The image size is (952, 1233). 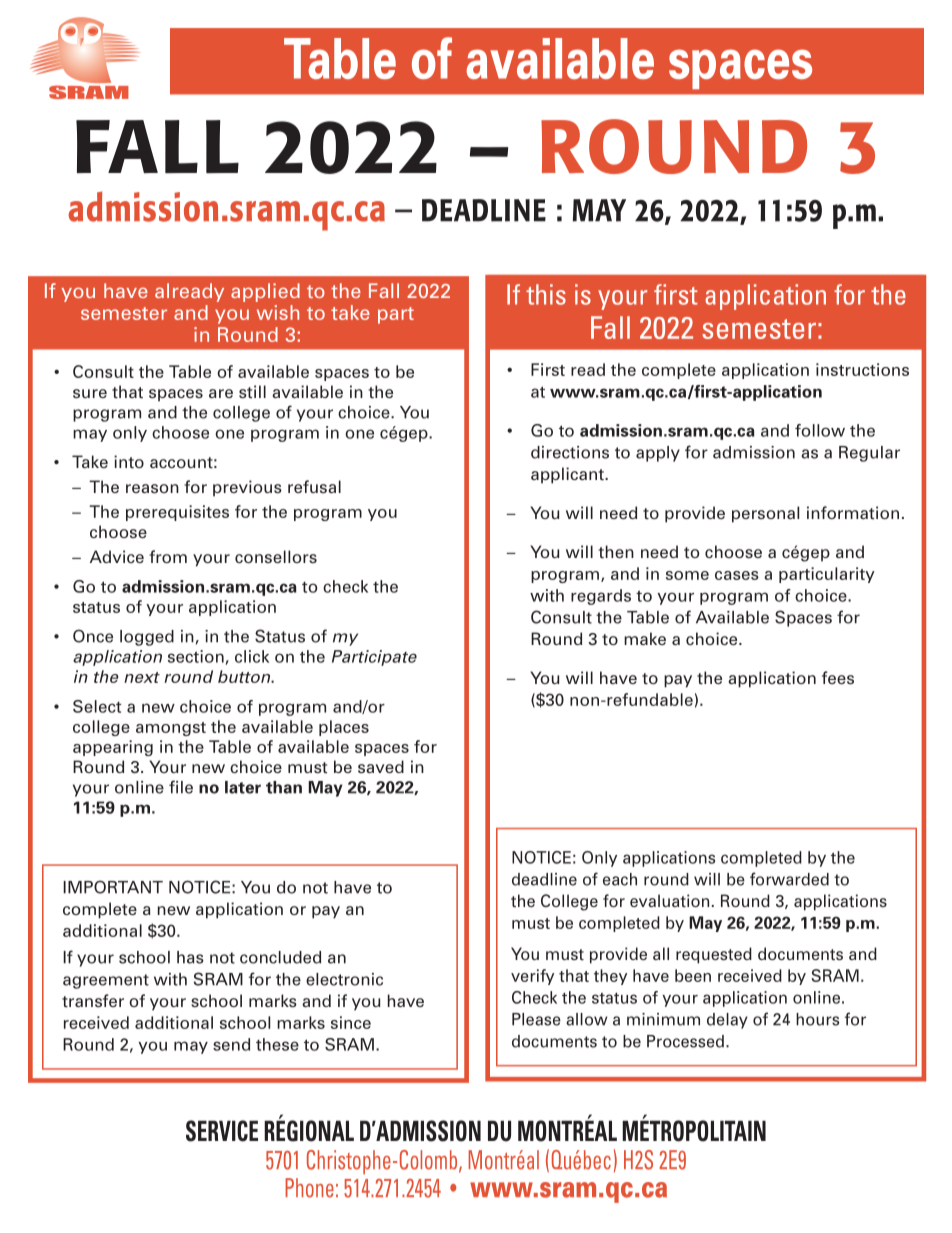 I want to click on applicant, so click(x=568, y=475).
